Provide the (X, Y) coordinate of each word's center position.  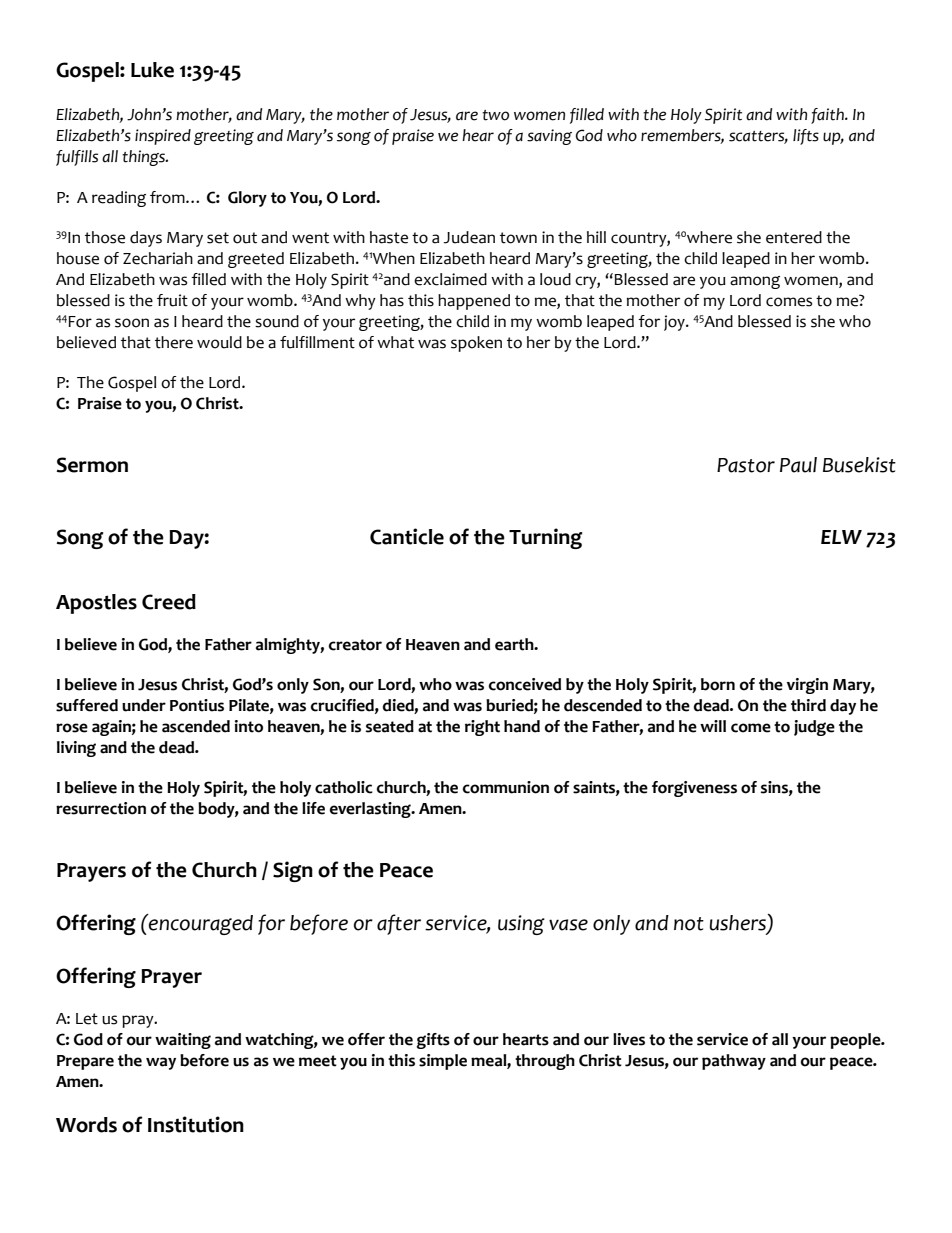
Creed (169, 602)
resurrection (101, 808)
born (718, 684)
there (174, 342)
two (495, 115)
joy (675, 323)
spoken (476, 344)
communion (506, 787)
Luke (152, 70)
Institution (196, 1124)
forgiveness (694, 789)
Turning (545, 538)
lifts (806, 137)
